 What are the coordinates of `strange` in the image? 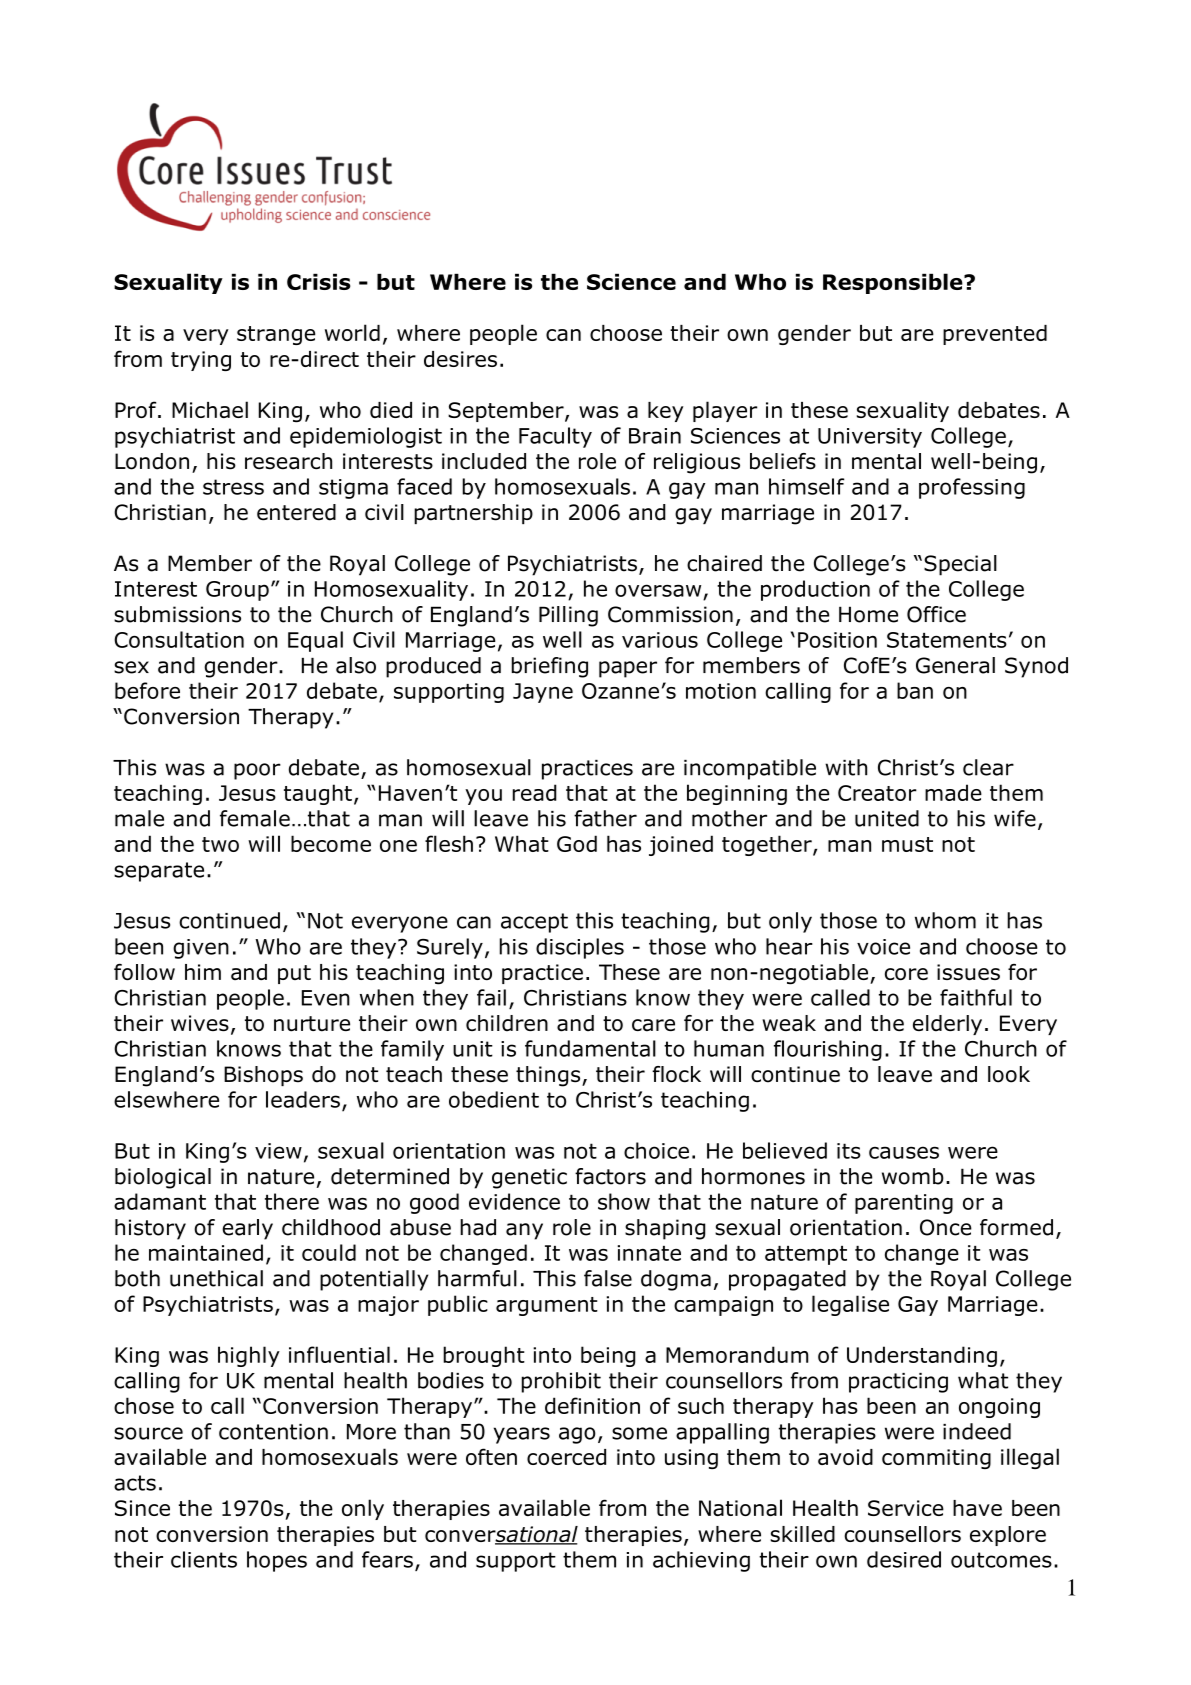 It's located at (276, 335).
